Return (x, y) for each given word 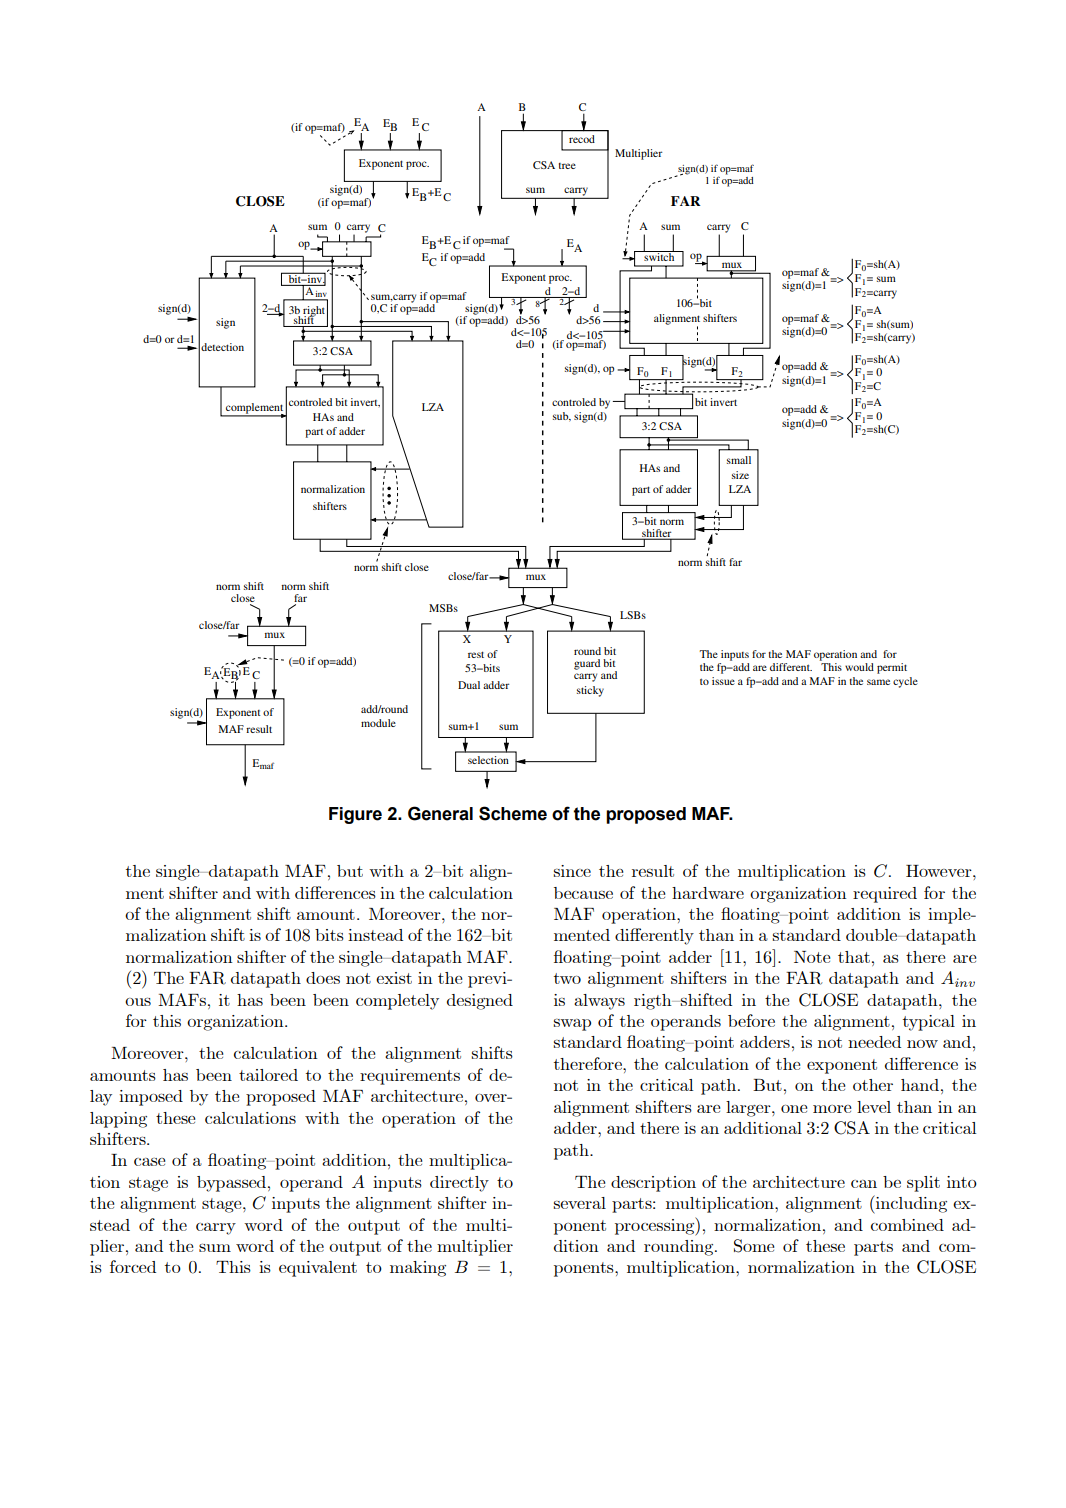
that (854, 957)
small (739, 460)
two (567, 978)
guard (587, 664)
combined (907, 1225)
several (580, 1203)
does (323, 978)
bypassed (231, 1184)
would (859, 667)
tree (567, 166)
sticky (590, 691)
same (878, 682)
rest (476, 654)
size (740, 475)
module (378, 723)
